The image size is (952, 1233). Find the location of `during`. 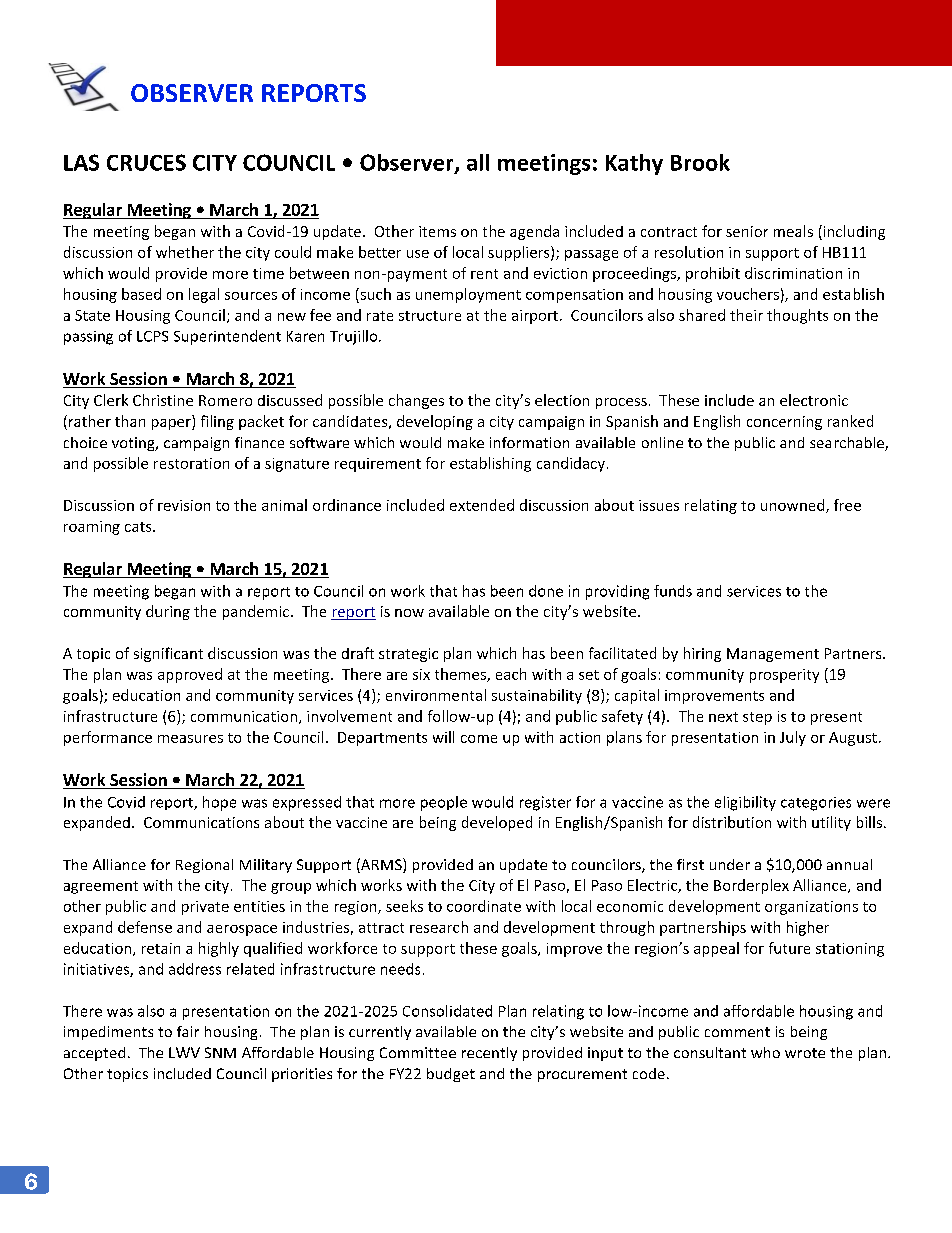

during is located at coordinates (168, 612).
